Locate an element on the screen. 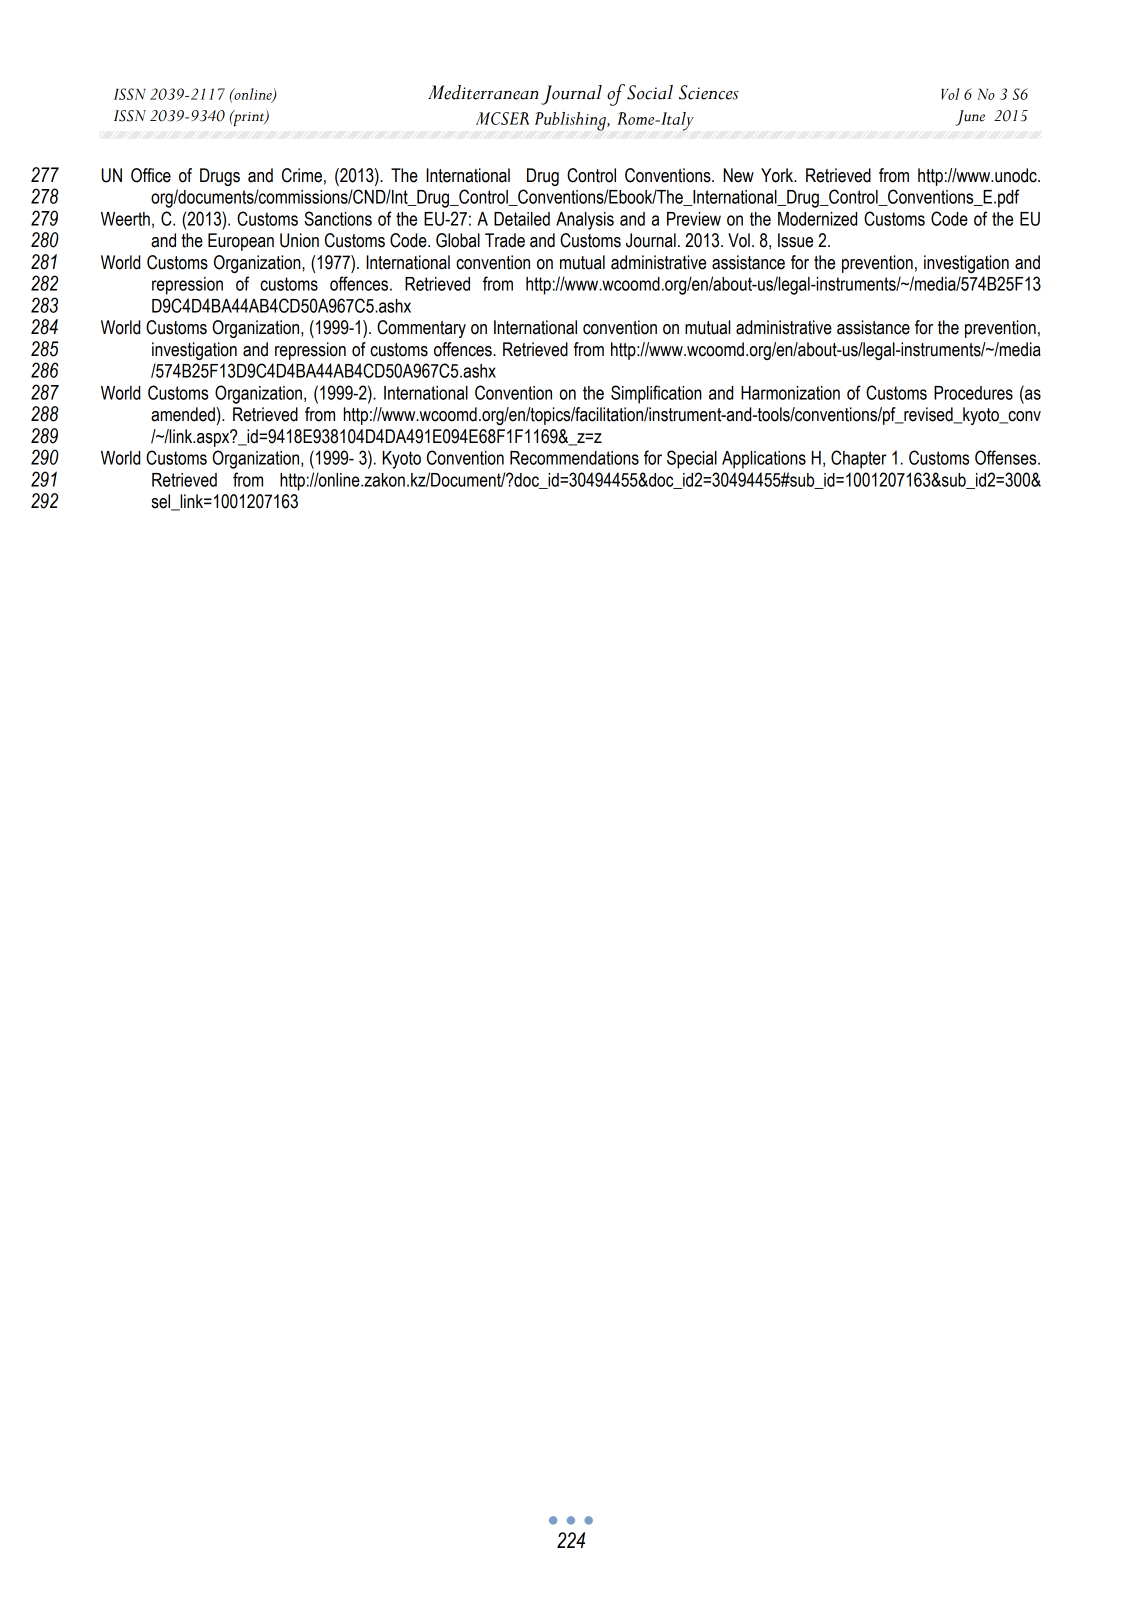  Issue is located at coordinates (795, 240).
